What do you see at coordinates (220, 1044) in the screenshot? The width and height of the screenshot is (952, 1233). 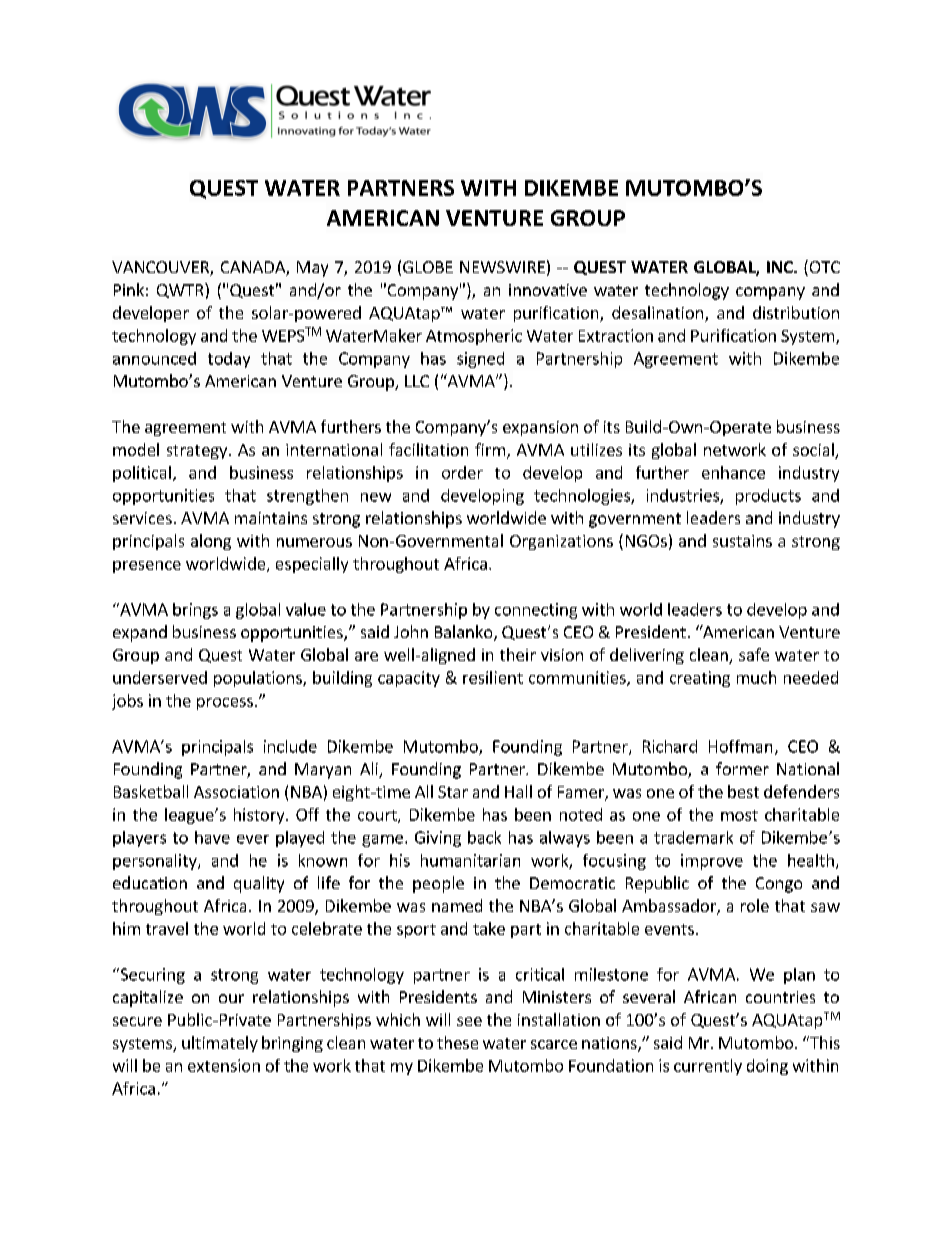 I see `ultimately` at bounding box center [220, 1044].
